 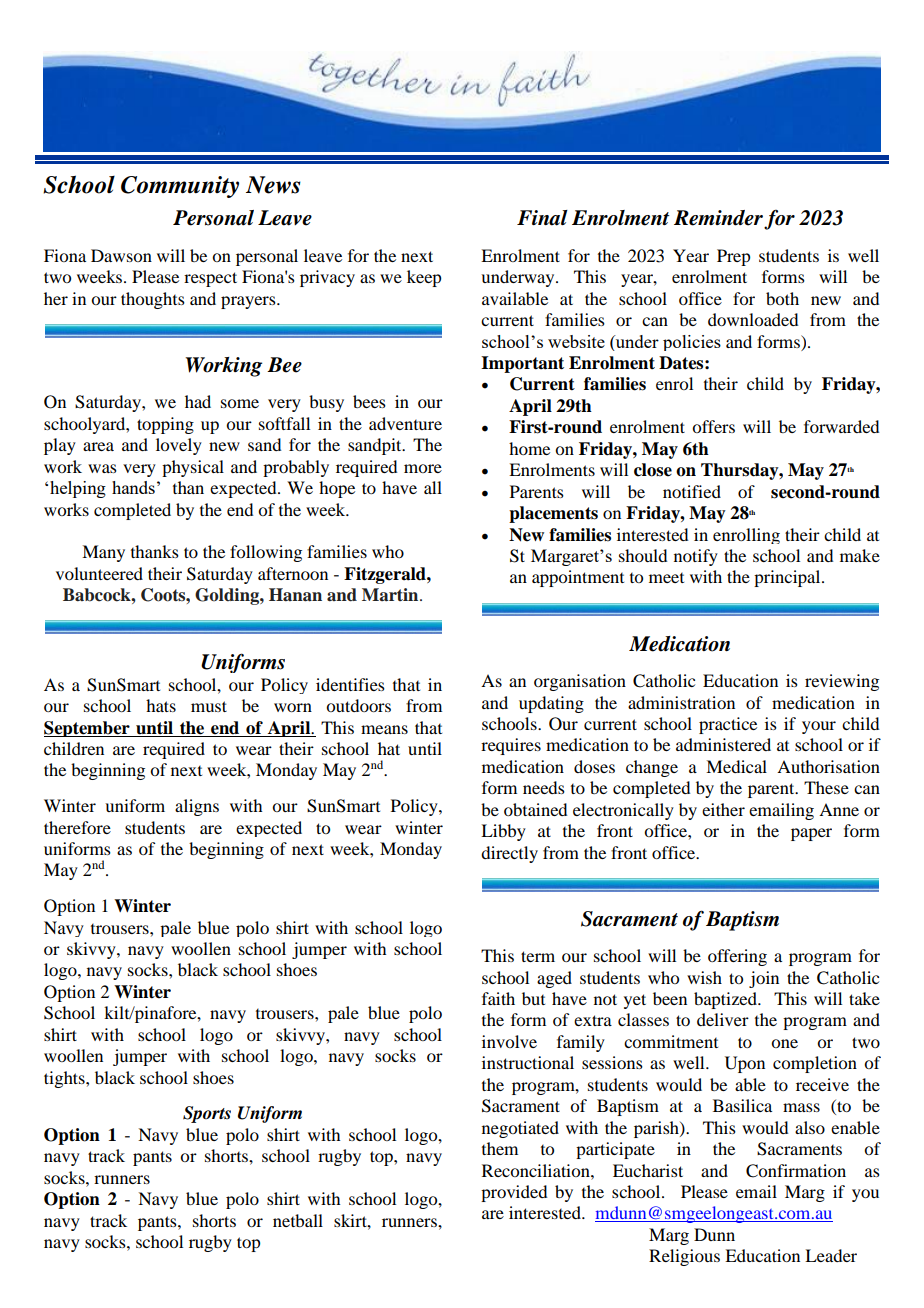 I want to click on hats, so click(x=161, y=705).
